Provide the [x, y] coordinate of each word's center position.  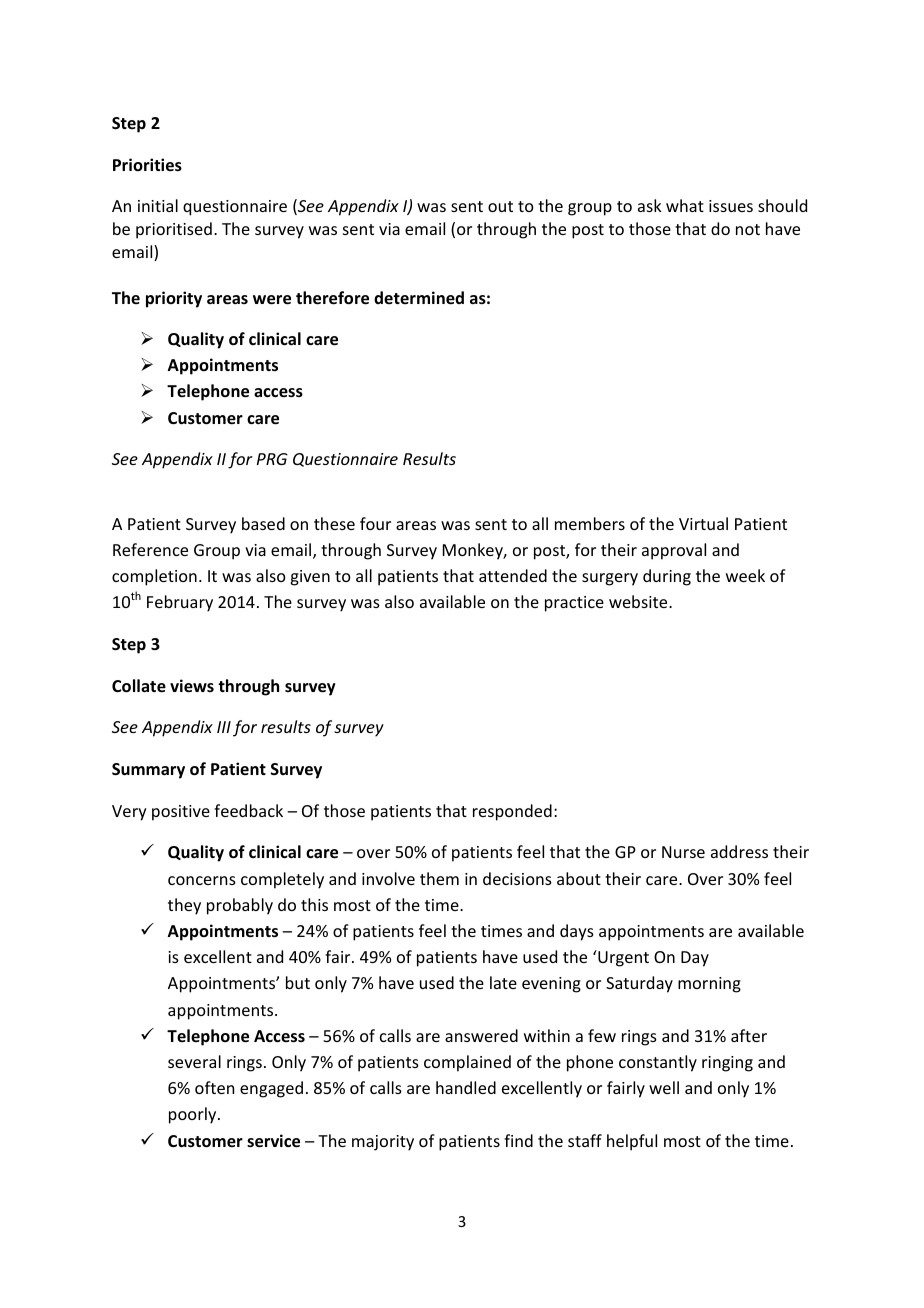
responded [512, 812]
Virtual [703, 523]
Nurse [683, 852]
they [184, 906]
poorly [194, 1115]
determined [419, 298]
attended [513, 575]
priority [174, 299]
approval [674, 551]
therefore [332, 298]
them [439, 878]
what [685, 205]
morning [709, 985]
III [224, 727]
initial [158, 205]
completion [154, 577]
